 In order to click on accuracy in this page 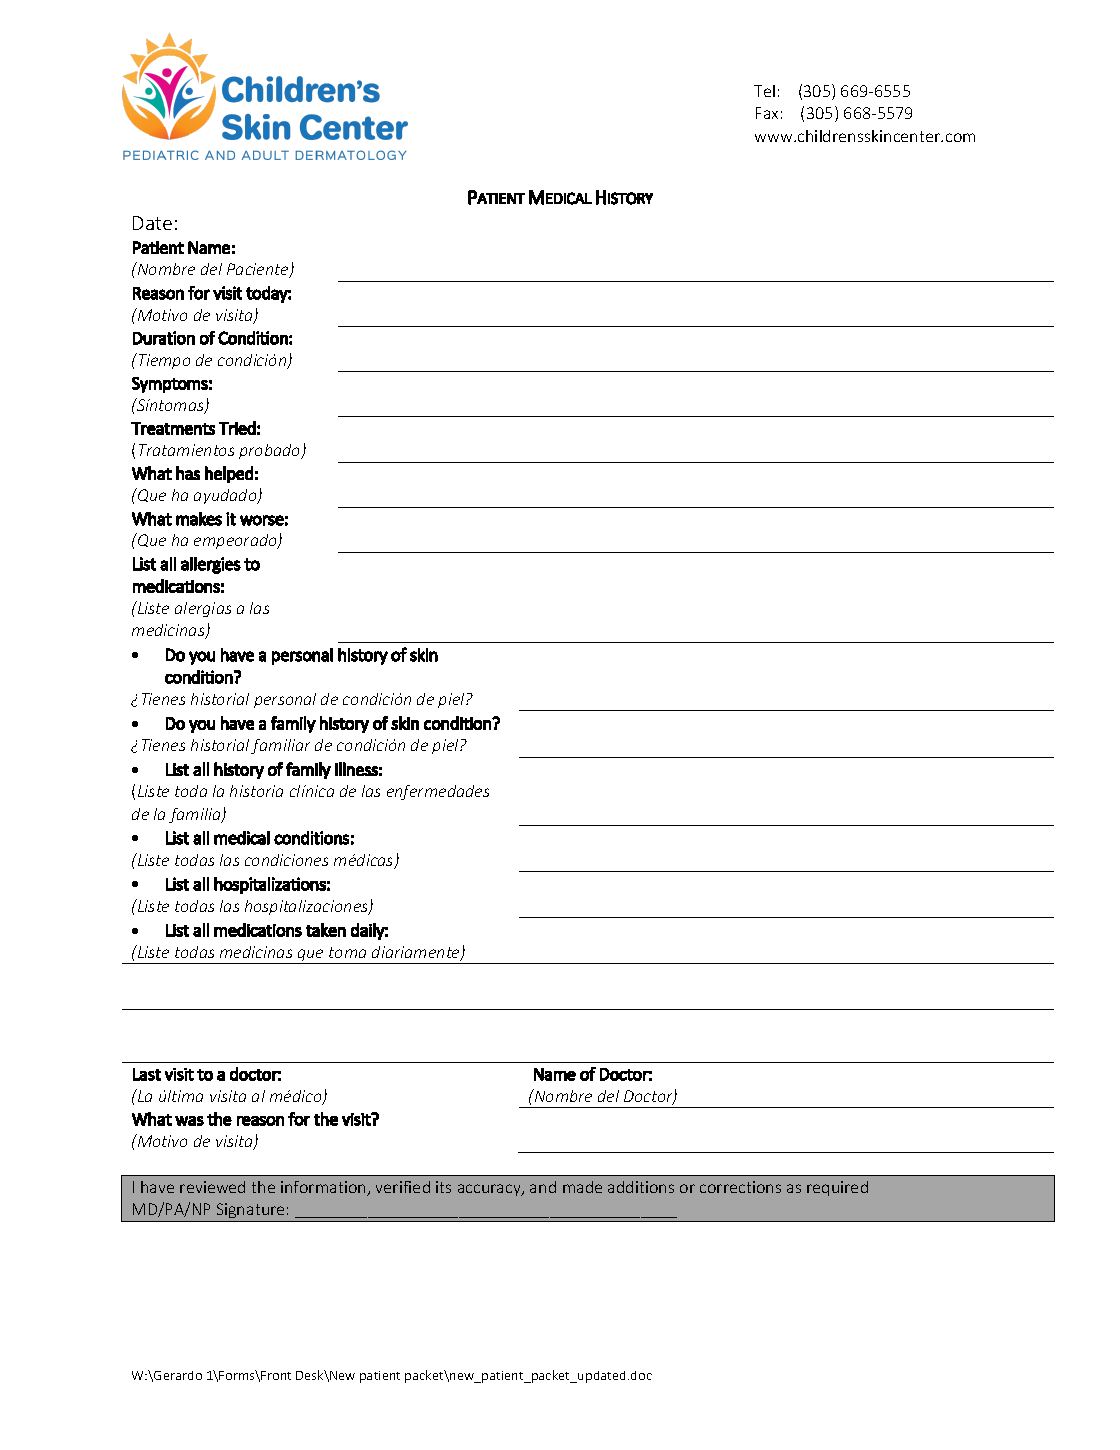, I will do `click(490, 1190)`.
